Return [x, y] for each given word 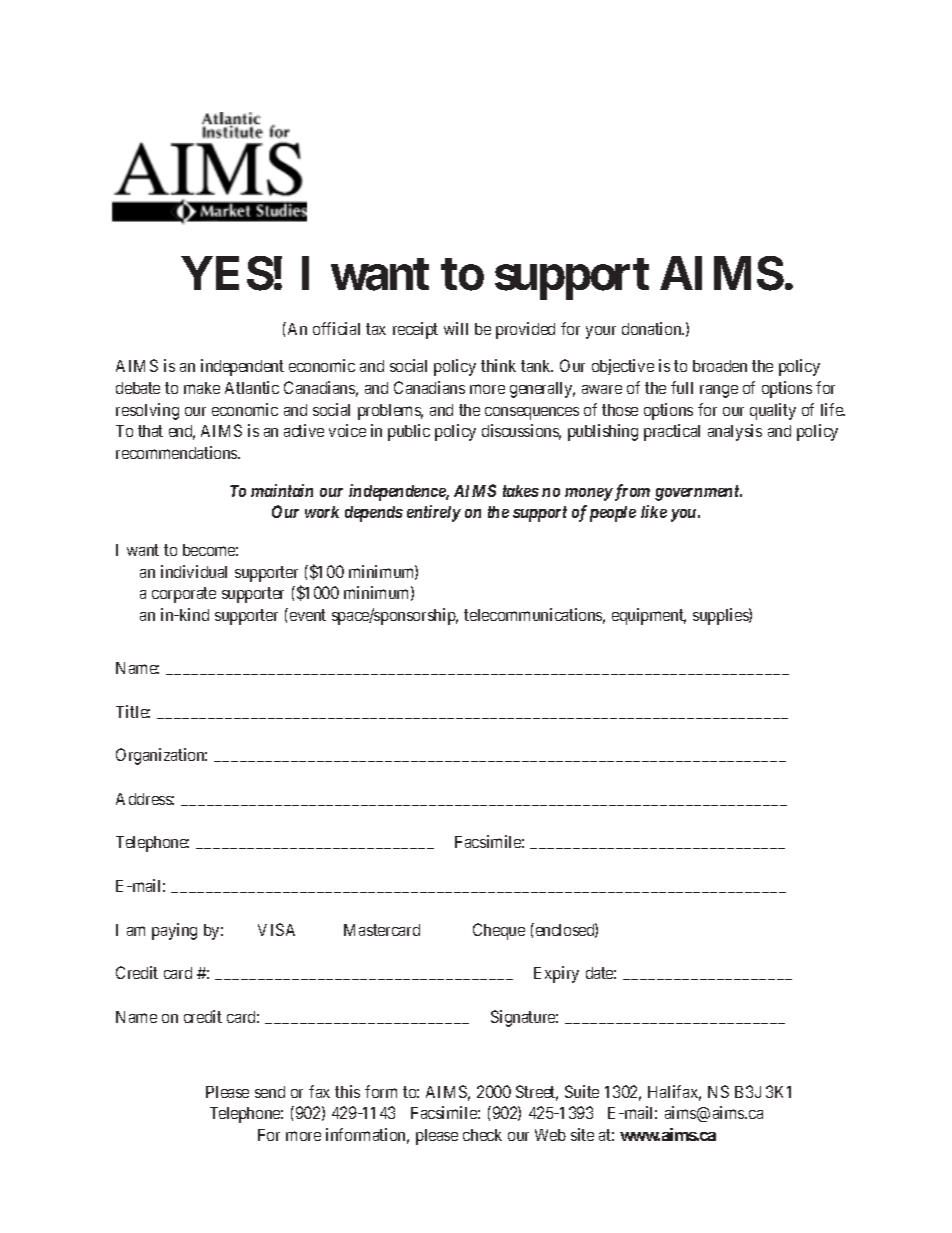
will [456, 328]
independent [242, 367]
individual [194, 571]
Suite [582, 1091]
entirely [434, 513]
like [654, 511]
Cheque [499, 931]
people [613, 514]
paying [174, 931]
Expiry [556, 974]
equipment [649, 616]
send [270, 1092]
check [482, 1135]
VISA [276, 929]
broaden [720, 366]
